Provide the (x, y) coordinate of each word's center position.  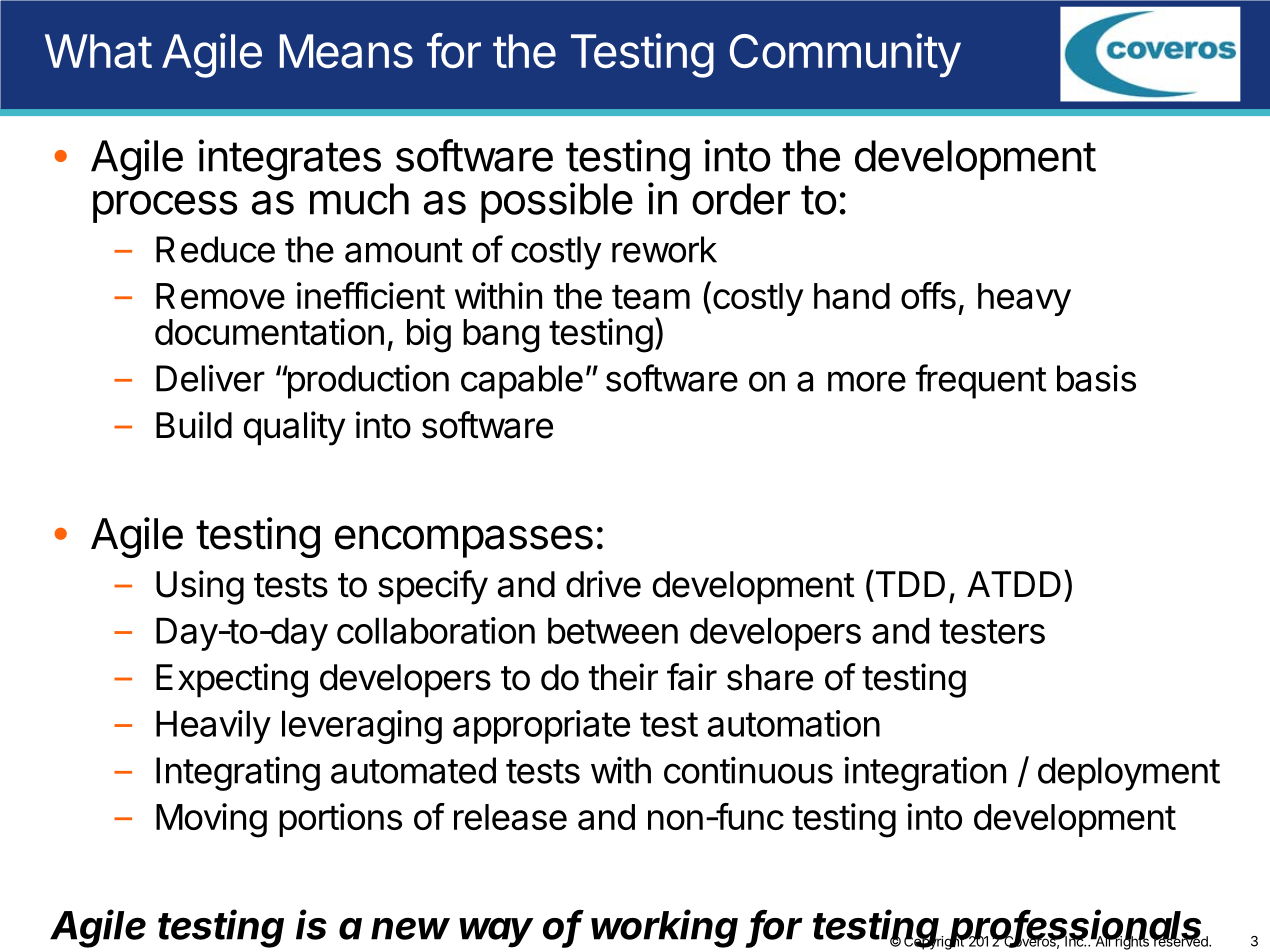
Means (346, 51)
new (410, 929)
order (741, 199)
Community (845, 55)
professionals (1077, 929)
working (664, 928)
